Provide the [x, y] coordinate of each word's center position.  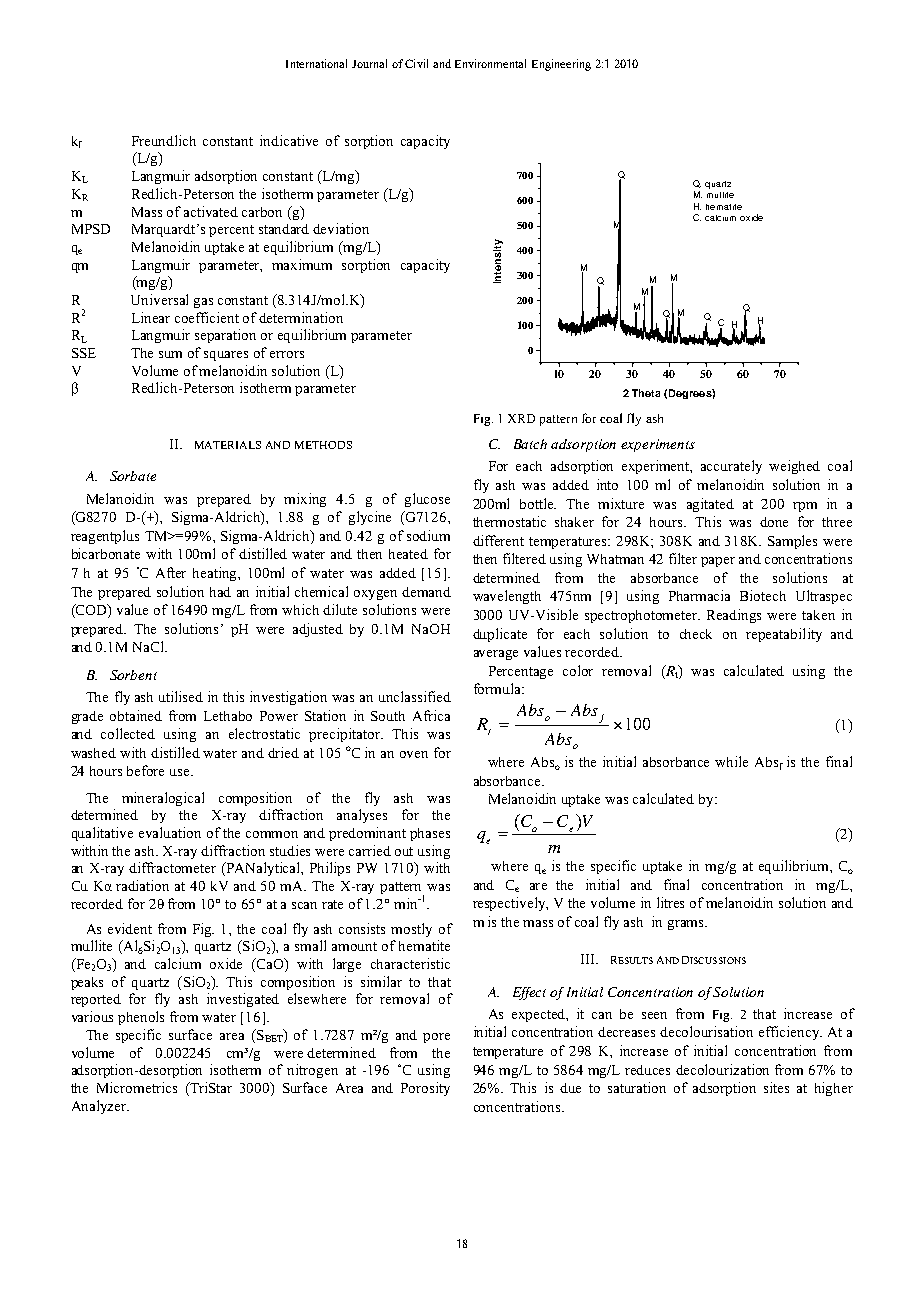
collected [128, 733]
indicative [289, 140]
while [731, 761]
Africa [431, 715]
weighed [794, 467]
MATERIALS [228, 445]
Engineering [561, 65]
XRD [521, 418]
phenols [141, 1018]
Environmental [490, 63]
